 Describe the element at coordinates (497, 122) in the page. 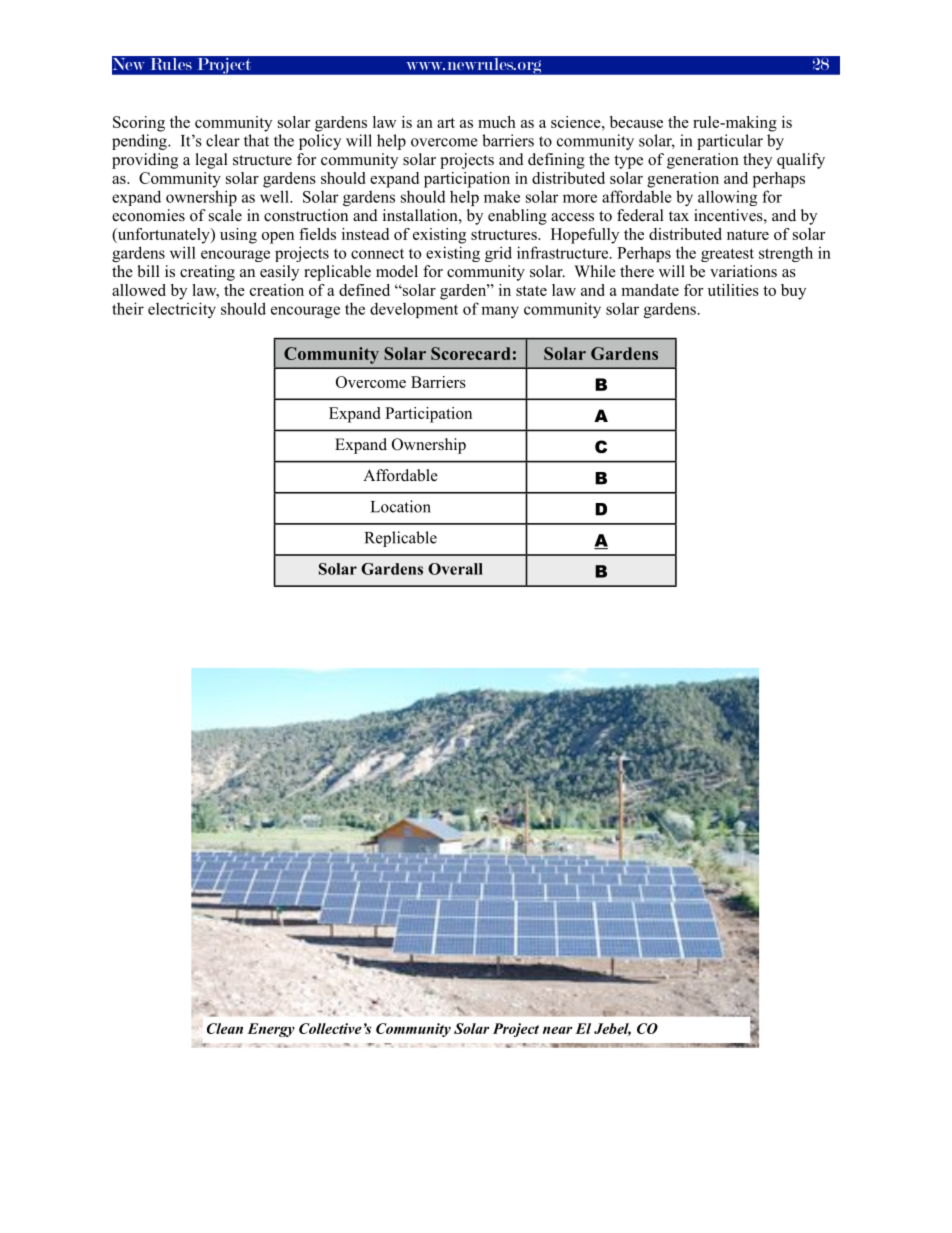

I see `much` at that location.
